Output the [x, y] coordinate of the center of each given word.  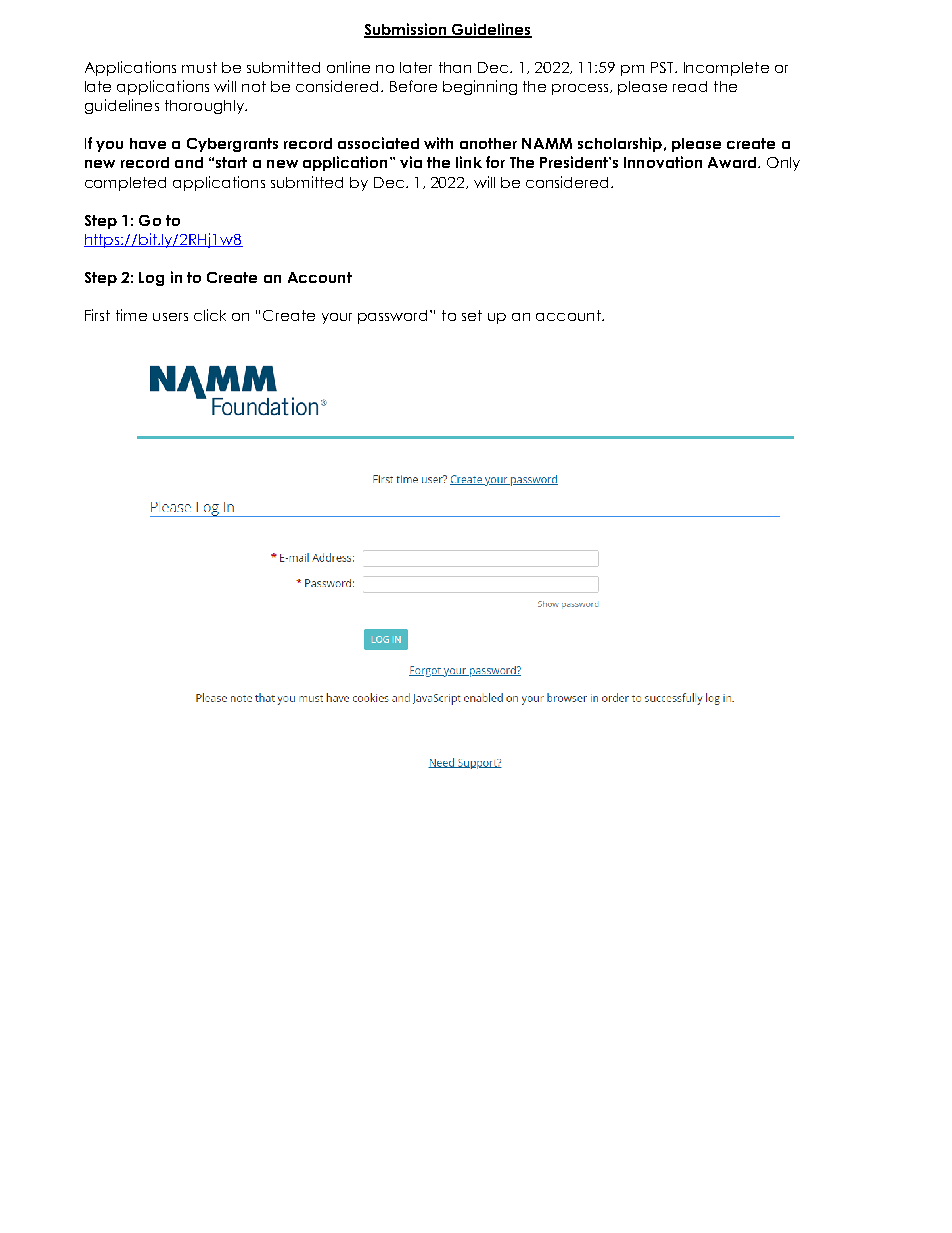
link [469, 162]
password [394, 317]
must [199, 67]
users [170, 317]
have [148, 143]
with [438, 143]
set [472, 315]
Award [733, 162]
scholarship [620, 144]
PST [663, 67]
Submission [406, 30]
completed [125, 184]
